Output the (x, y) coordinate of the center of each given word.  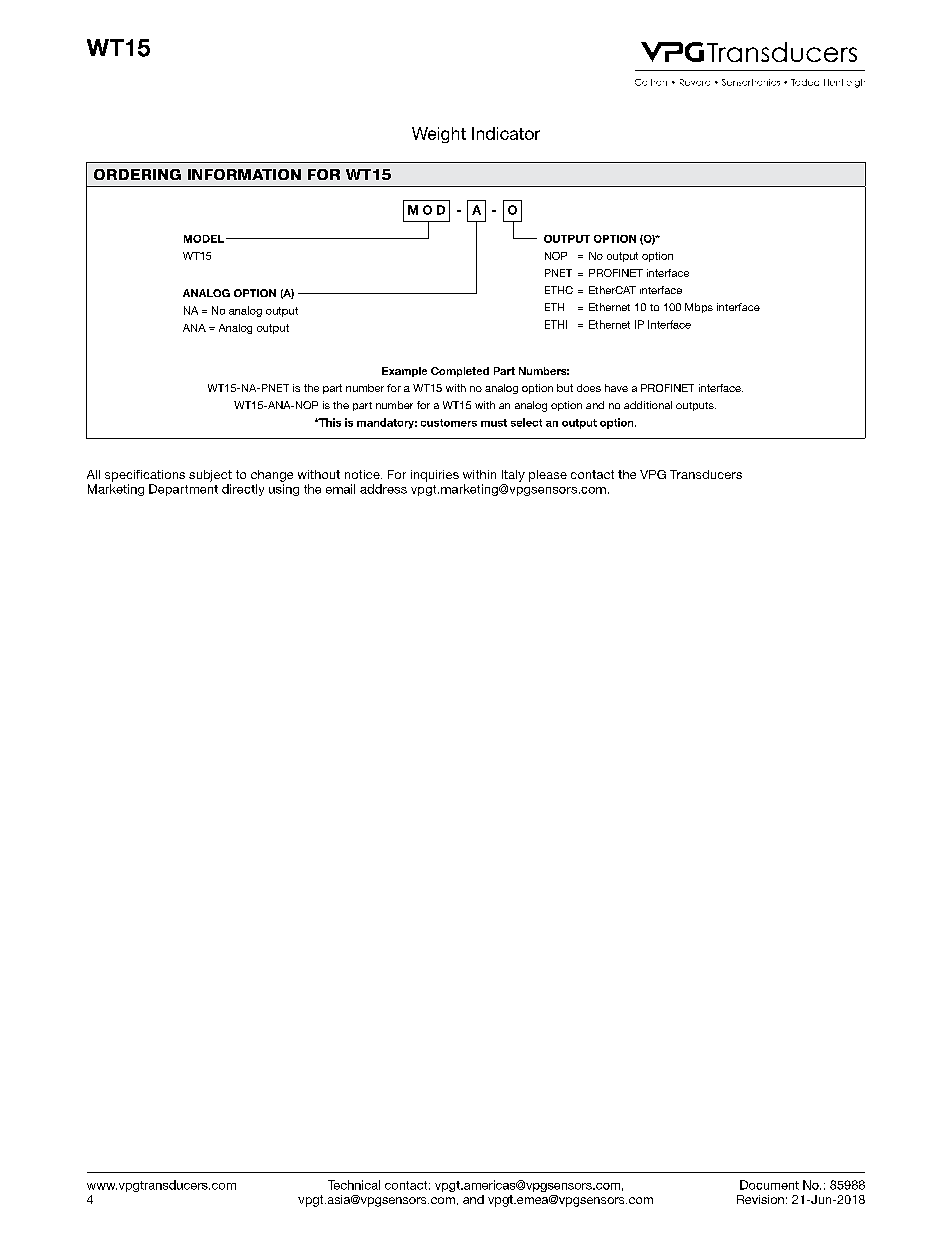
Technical (354, 1185)
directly (243, 490)
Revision (760, 1199)
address (383, 489)
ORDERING (137, 174)
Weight (439, 135)
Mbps (699, 308)
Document (769, 1185)
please (548, 476)
